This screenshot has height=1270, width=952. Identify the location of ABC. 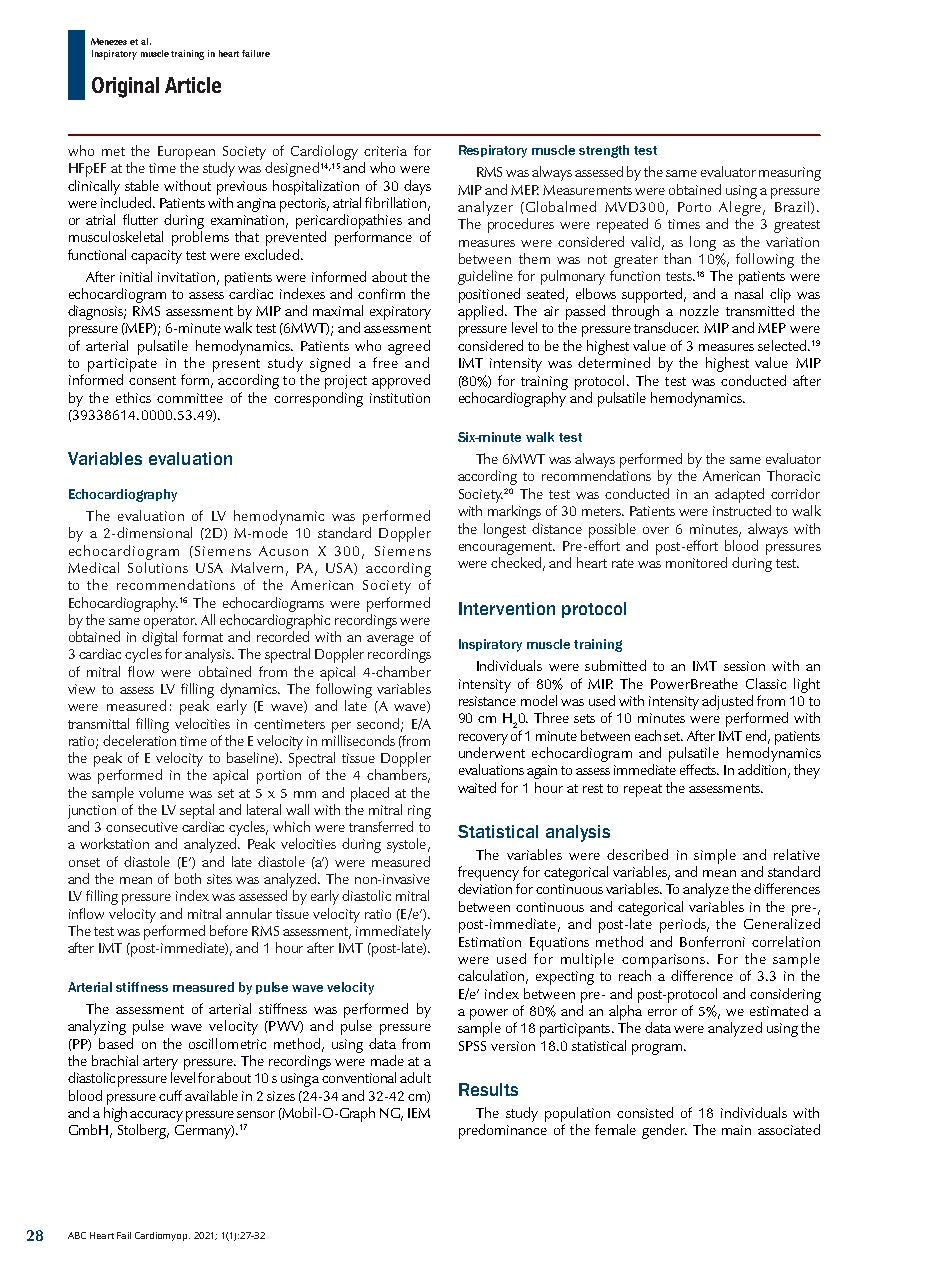
(77, 1235).
